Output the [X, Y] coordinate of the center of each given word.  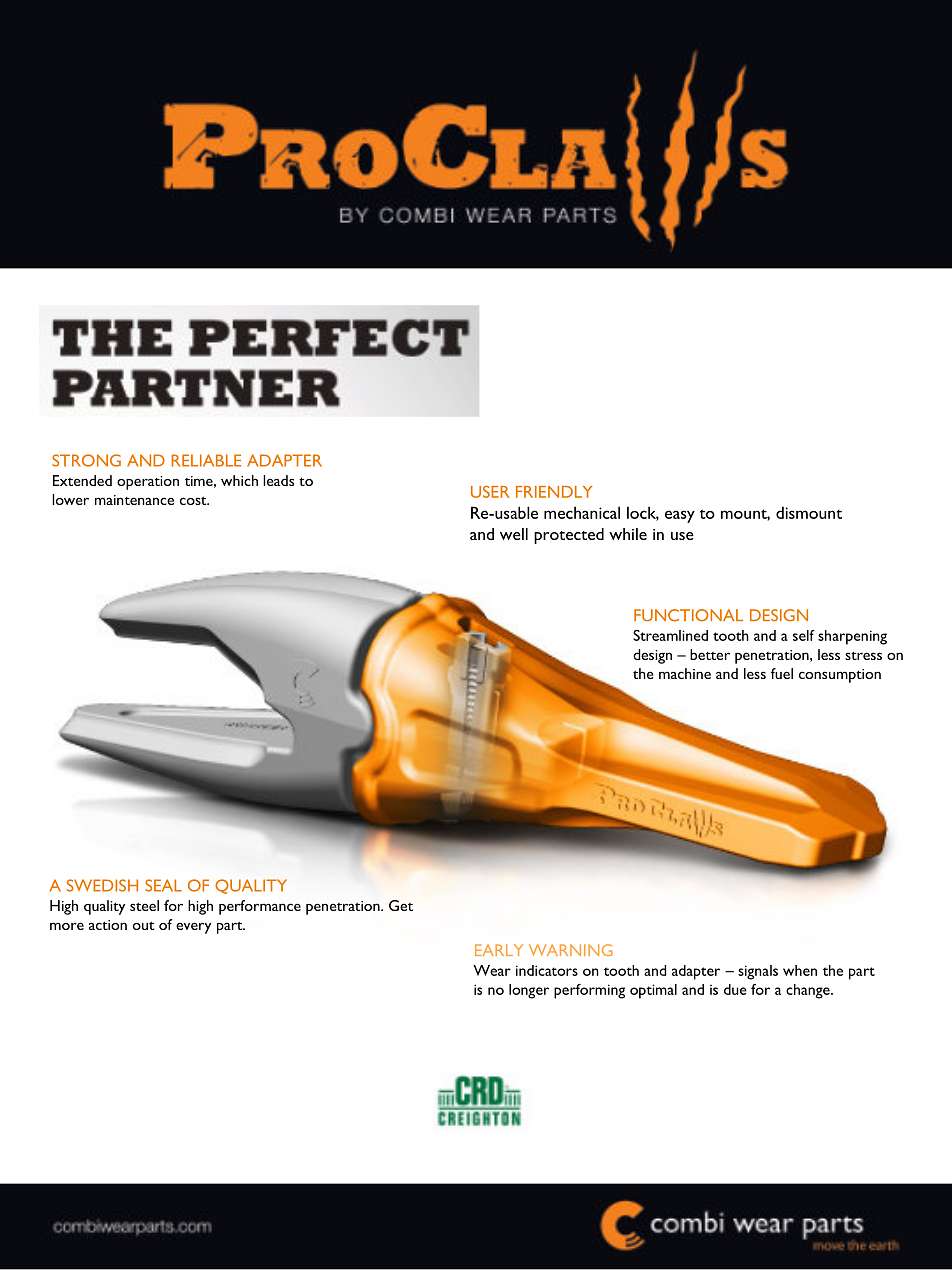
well [514, 534]
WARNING [571, 950]
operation [148, 483]
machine [685, 673]
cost [194, 501]
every [193, 928]
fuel [782, 673]
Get [401, 905]
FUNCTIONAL [688, 615]
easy [680, 516]
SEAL [163, 885]
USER [490, 492]
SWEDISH [102, 885]
